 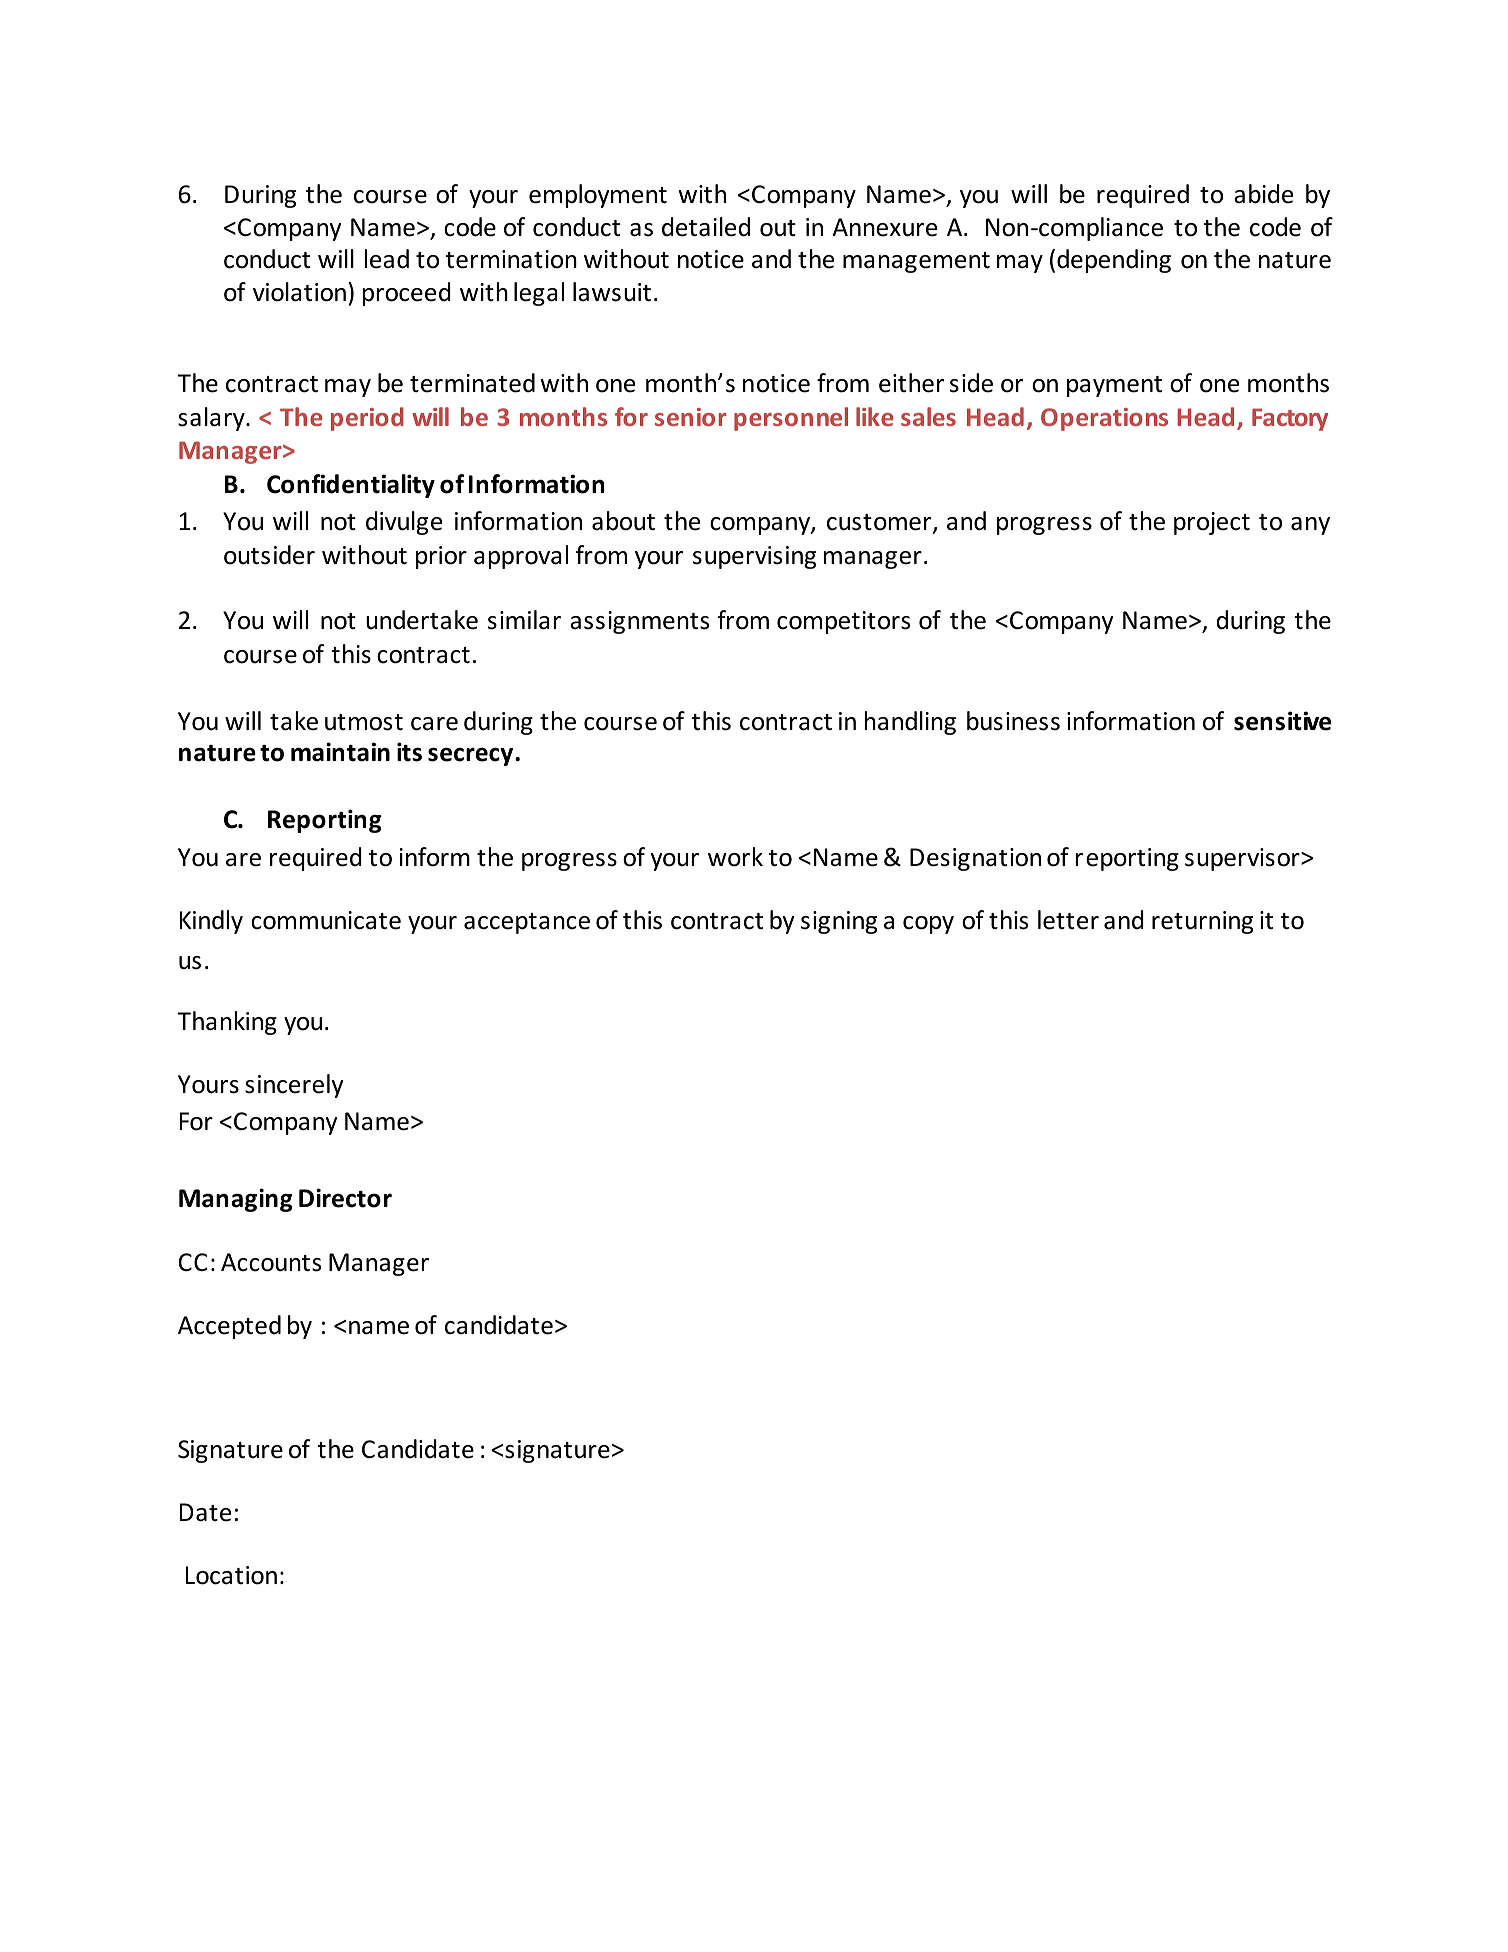 What do you see at coordinates (231, 1575) in the screenshot?
I see `Location` at bounding box center [231, 1575].
